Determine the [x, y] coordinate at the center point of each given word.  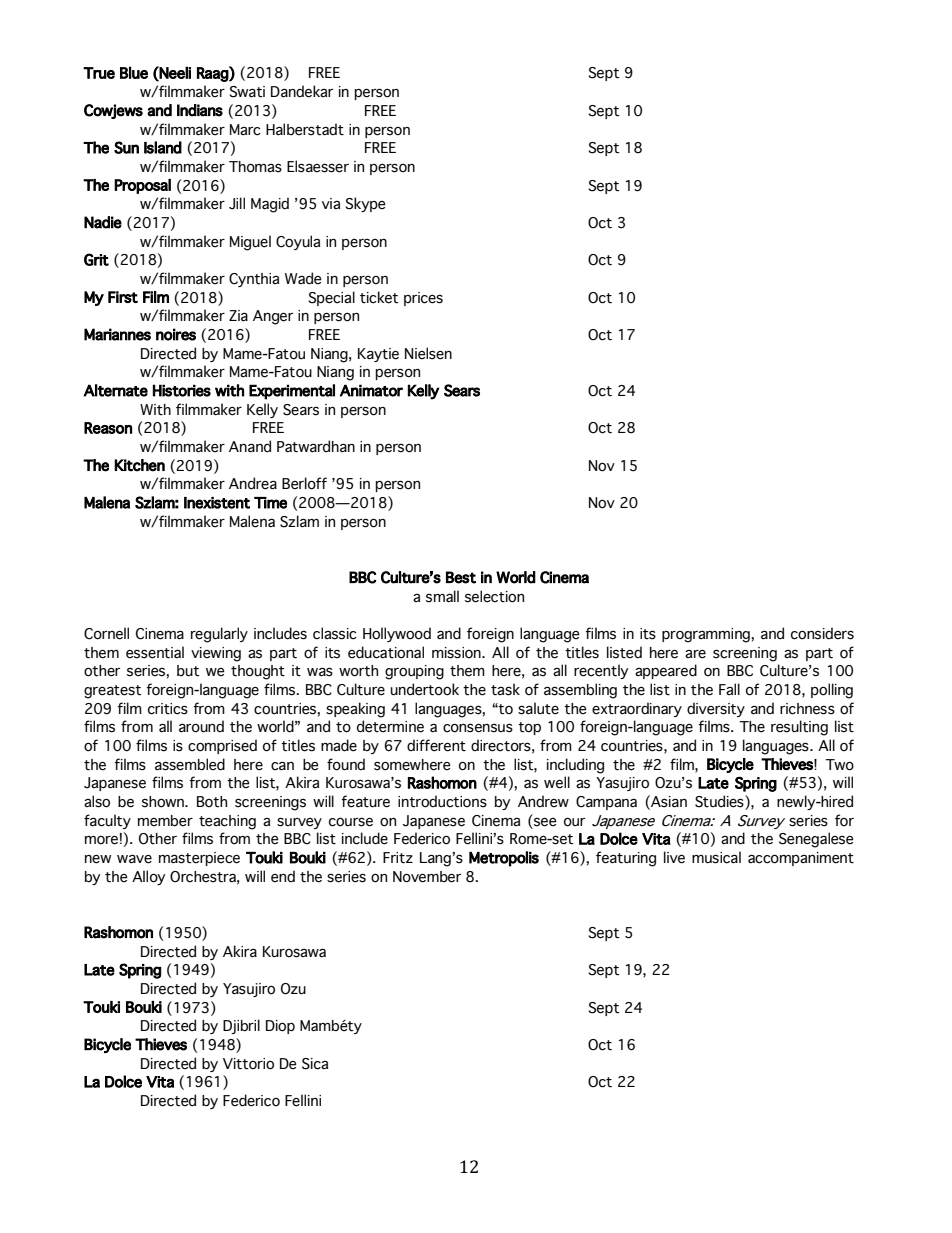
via [331, 203]
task [505, 689]
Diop [280, 1027]
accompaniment [801, 859]
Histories [182, 390]
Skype [365, 204]
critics [168, 709]
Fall [729, 689]
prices [423, 299]
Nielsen [428, 353]
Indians [200, 110]
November [427, 877]
